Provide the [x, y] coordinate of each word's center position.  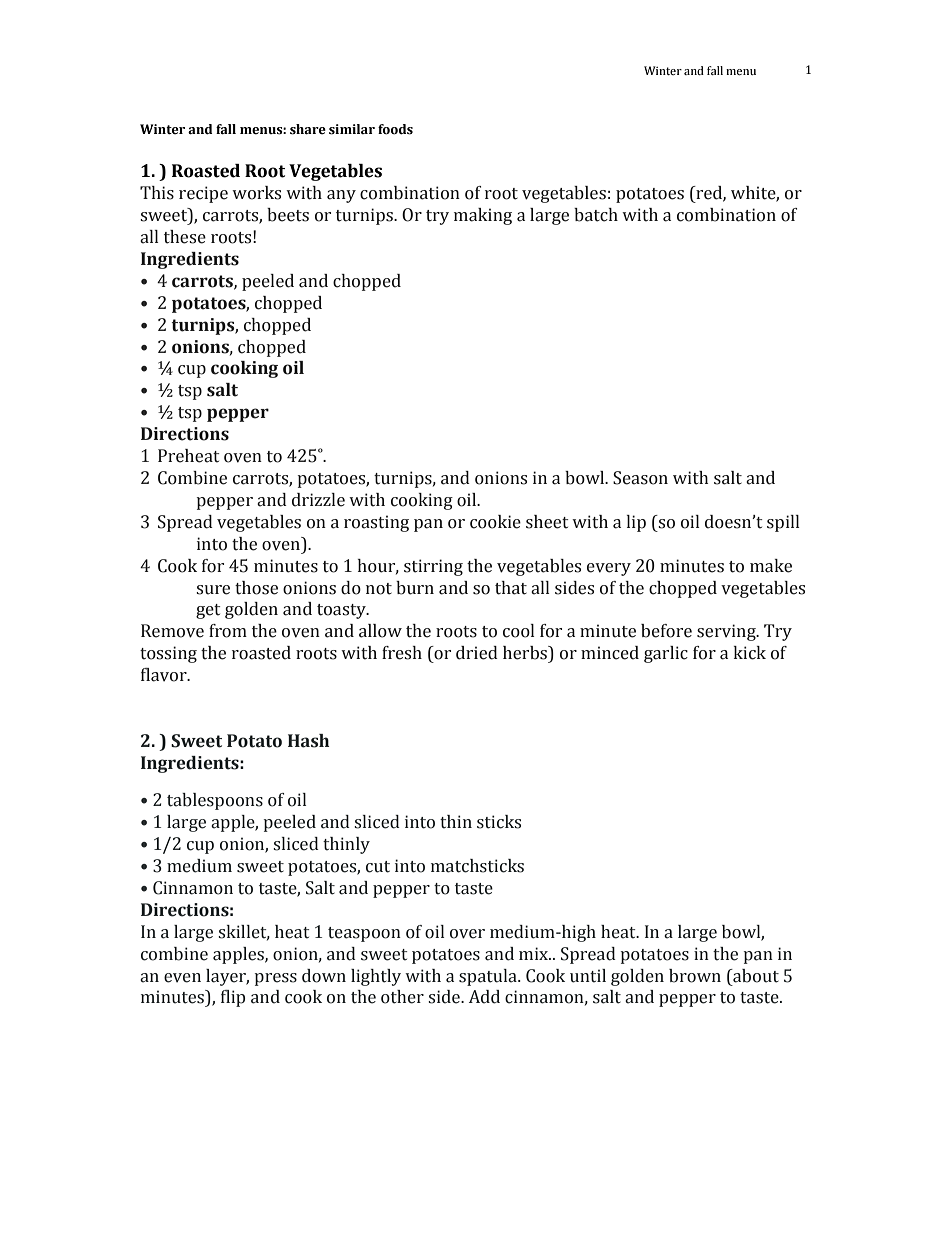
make [771, 566]
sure [213, 590]
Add [484, 997]
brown [695, 976]
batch [596, 215]
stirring [433, 567]
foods [395, 129]
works [256, 193]
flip [233, 998]
